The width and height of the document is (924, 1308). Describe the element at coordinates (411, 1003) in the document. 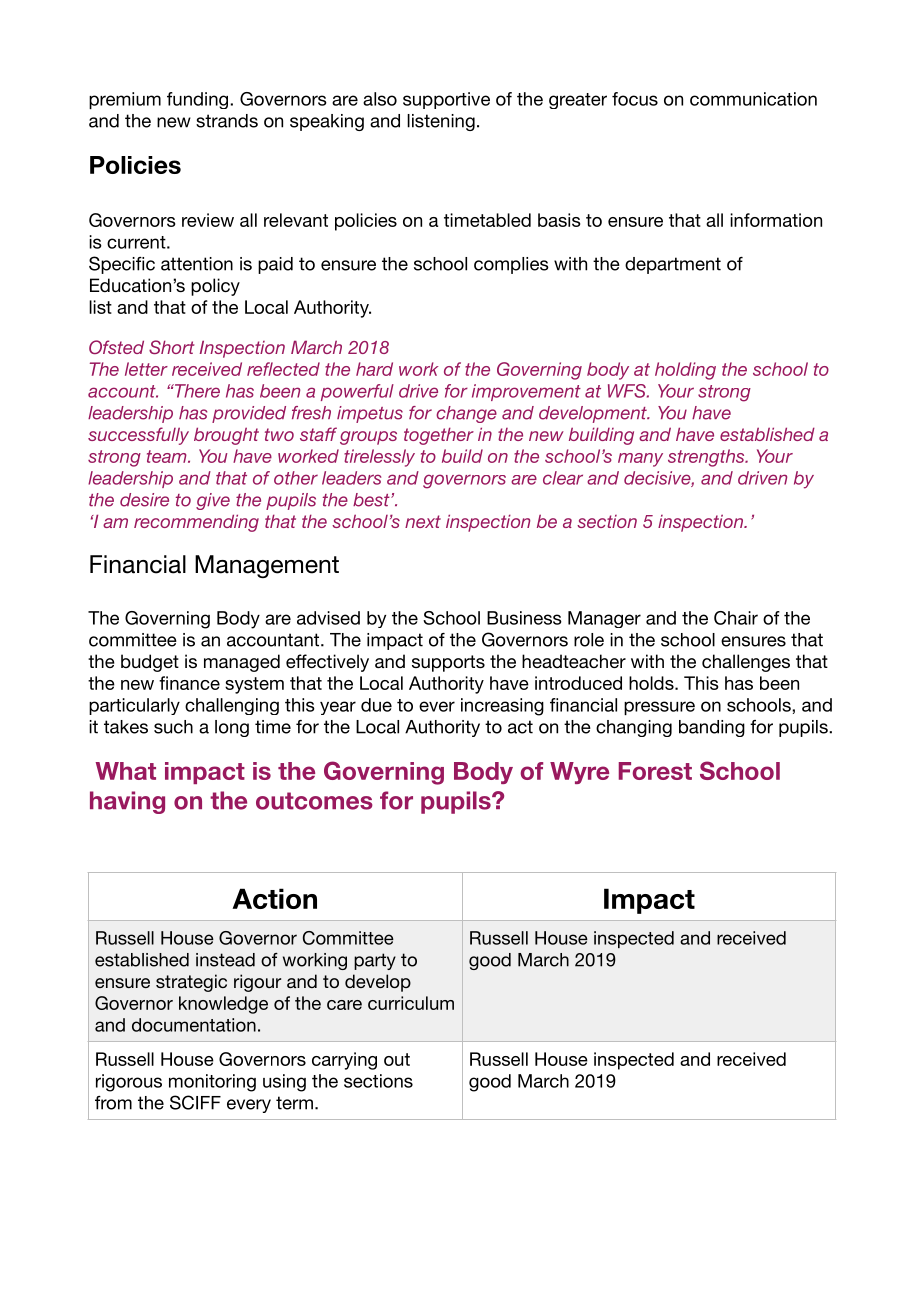

I see `curriculum` at that location.
